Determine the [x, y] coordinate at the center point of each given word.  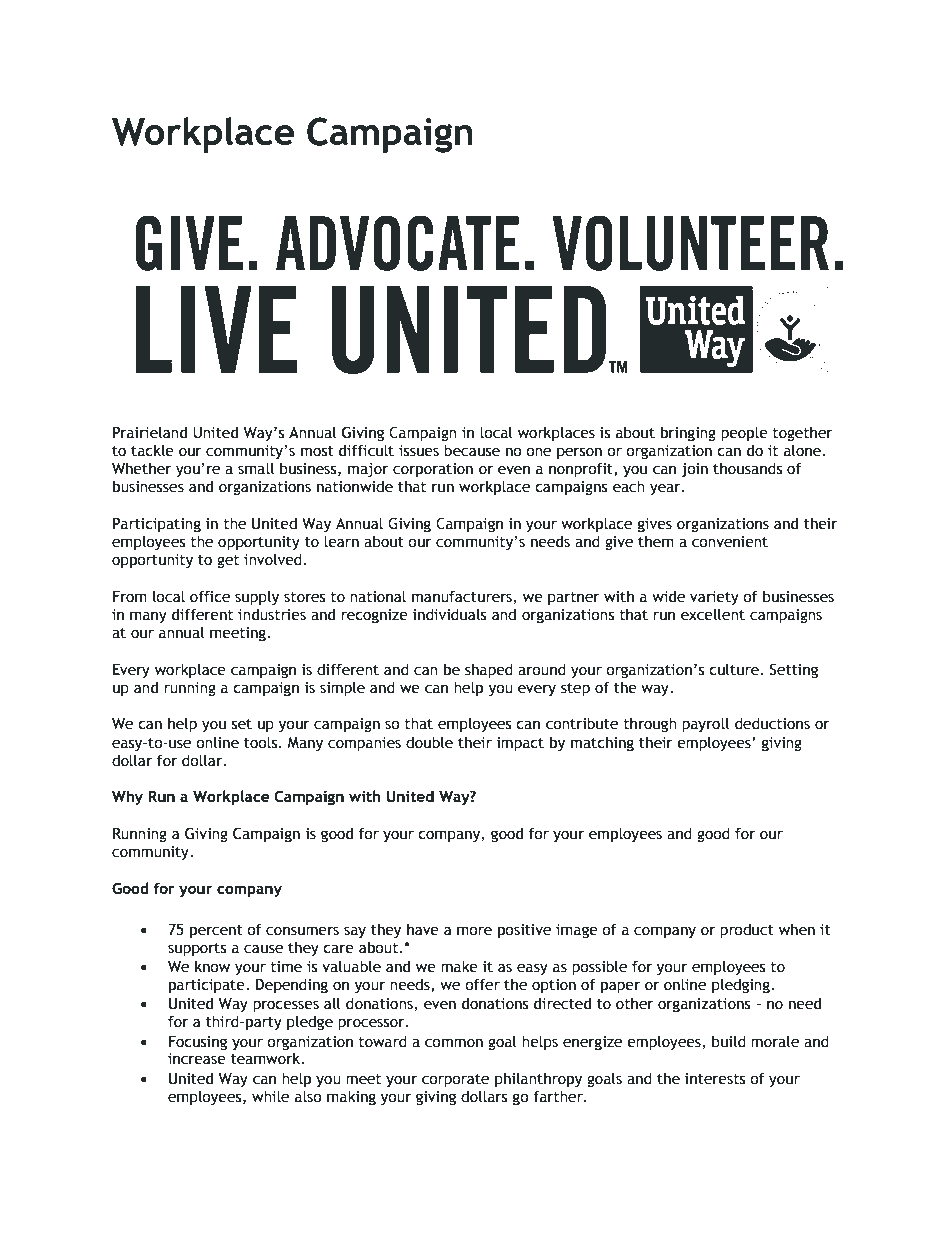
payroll [706, 724]
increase [197, 1059]
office [210, 596]
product [747, 930]
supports [197, 949]
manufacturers [462, 596]
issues [419, 451]
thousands [747, 468]
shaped [489, 670]
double [429, 742]
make [459, 966]
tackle [152, 450]
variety [714, 598]
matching [602, 743]
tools [262, 742]
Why [127, 797]
